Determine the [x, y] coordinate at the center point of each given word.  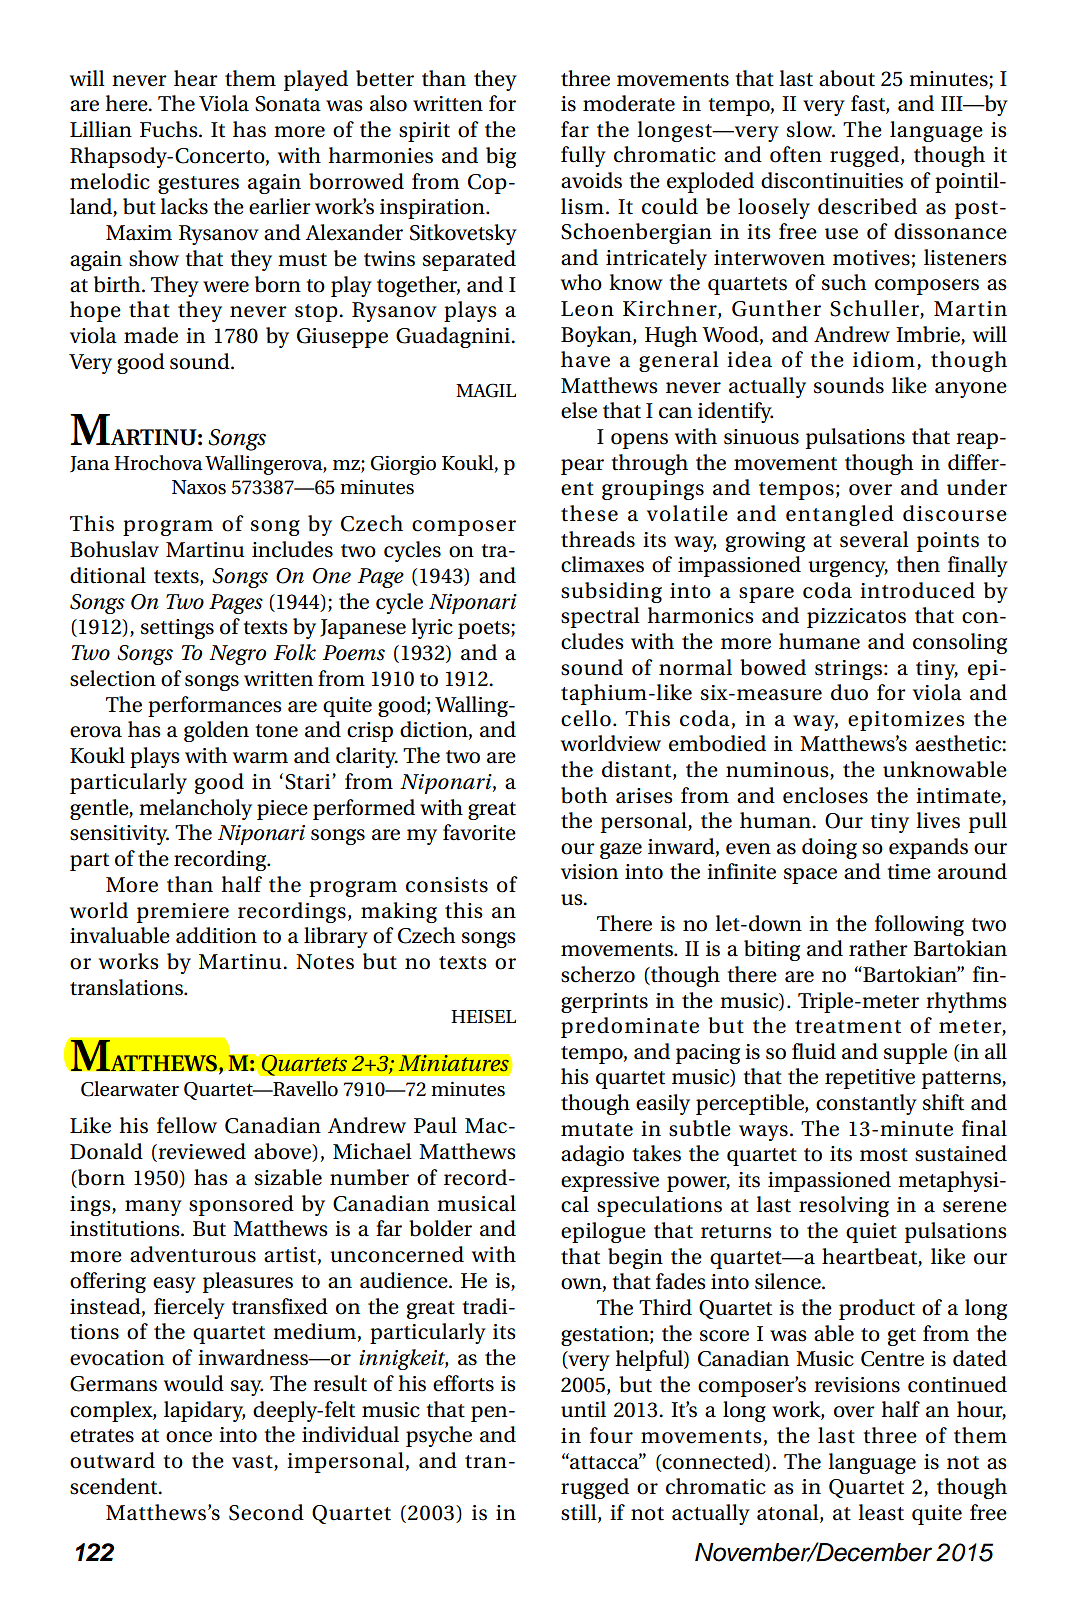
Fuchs [170, 129]
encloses [825, 795]
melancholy [195, 809]
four [611, 1435]
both [584, 795]
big [501, 157]
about [847, 78]
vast [253, 1463]
